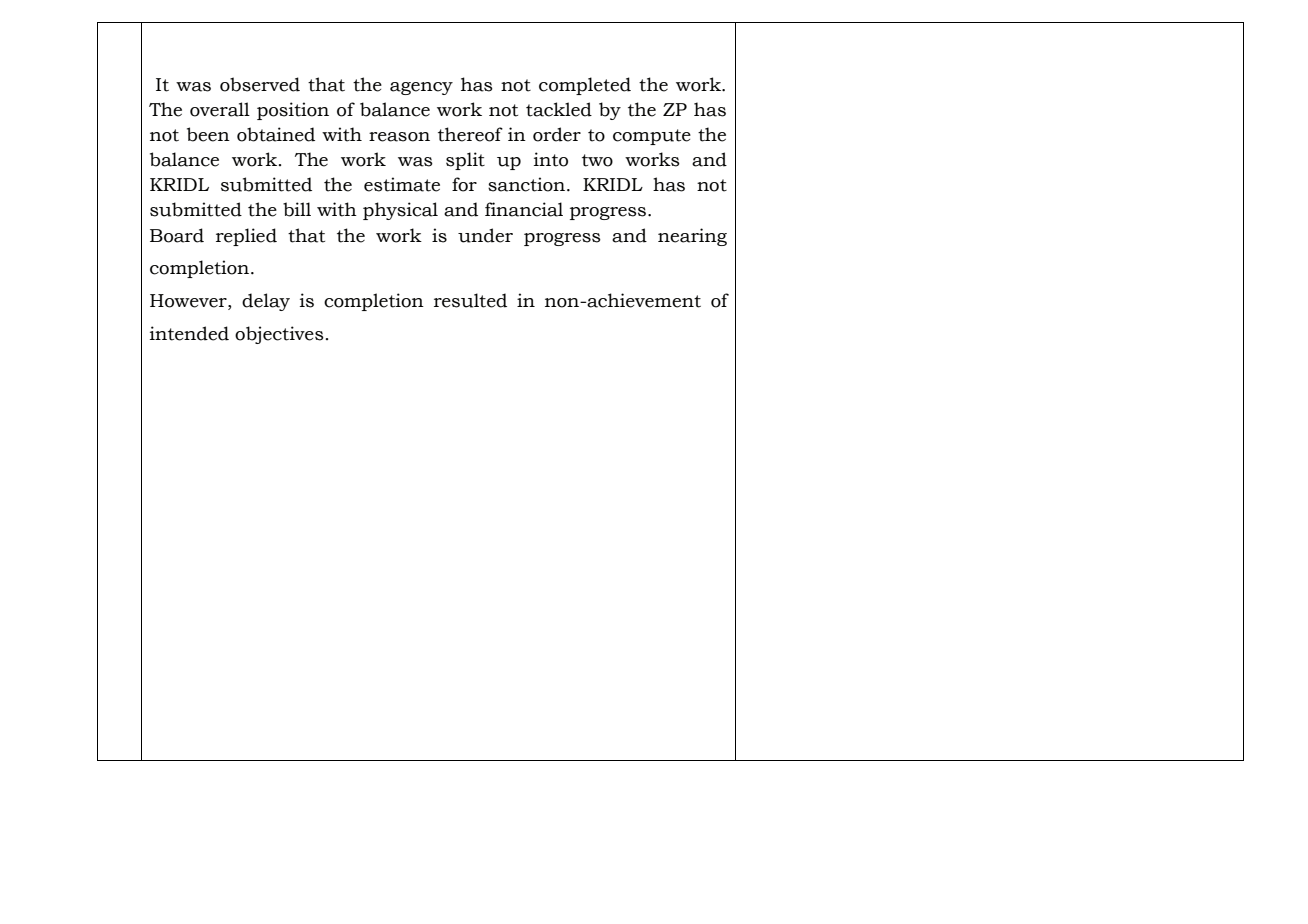  Describe the element at coordinates (485, 235) in the screenshot. I see `under` at that location.
